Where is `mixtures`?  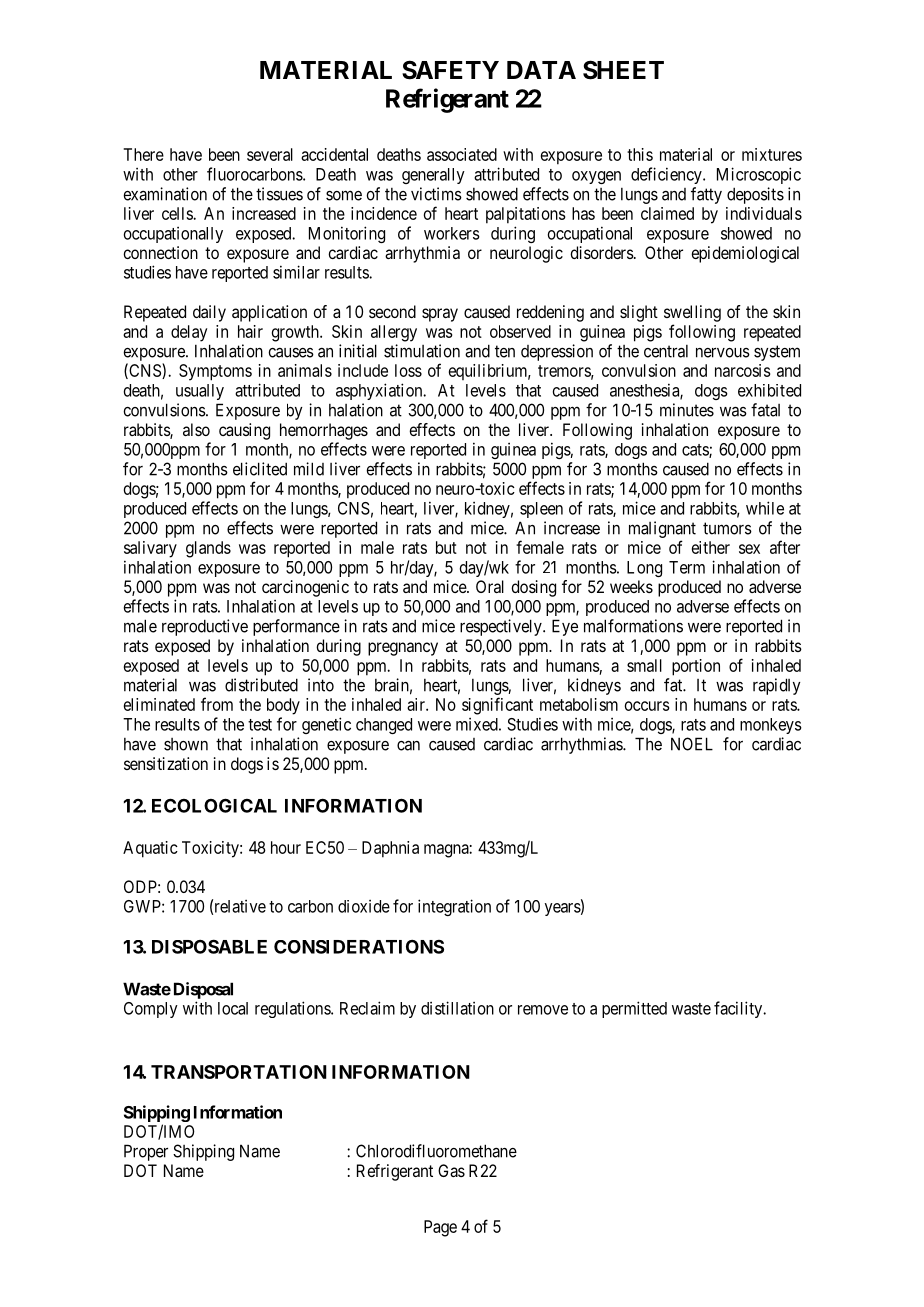
mixtures is located at coordinates (772, 154).
